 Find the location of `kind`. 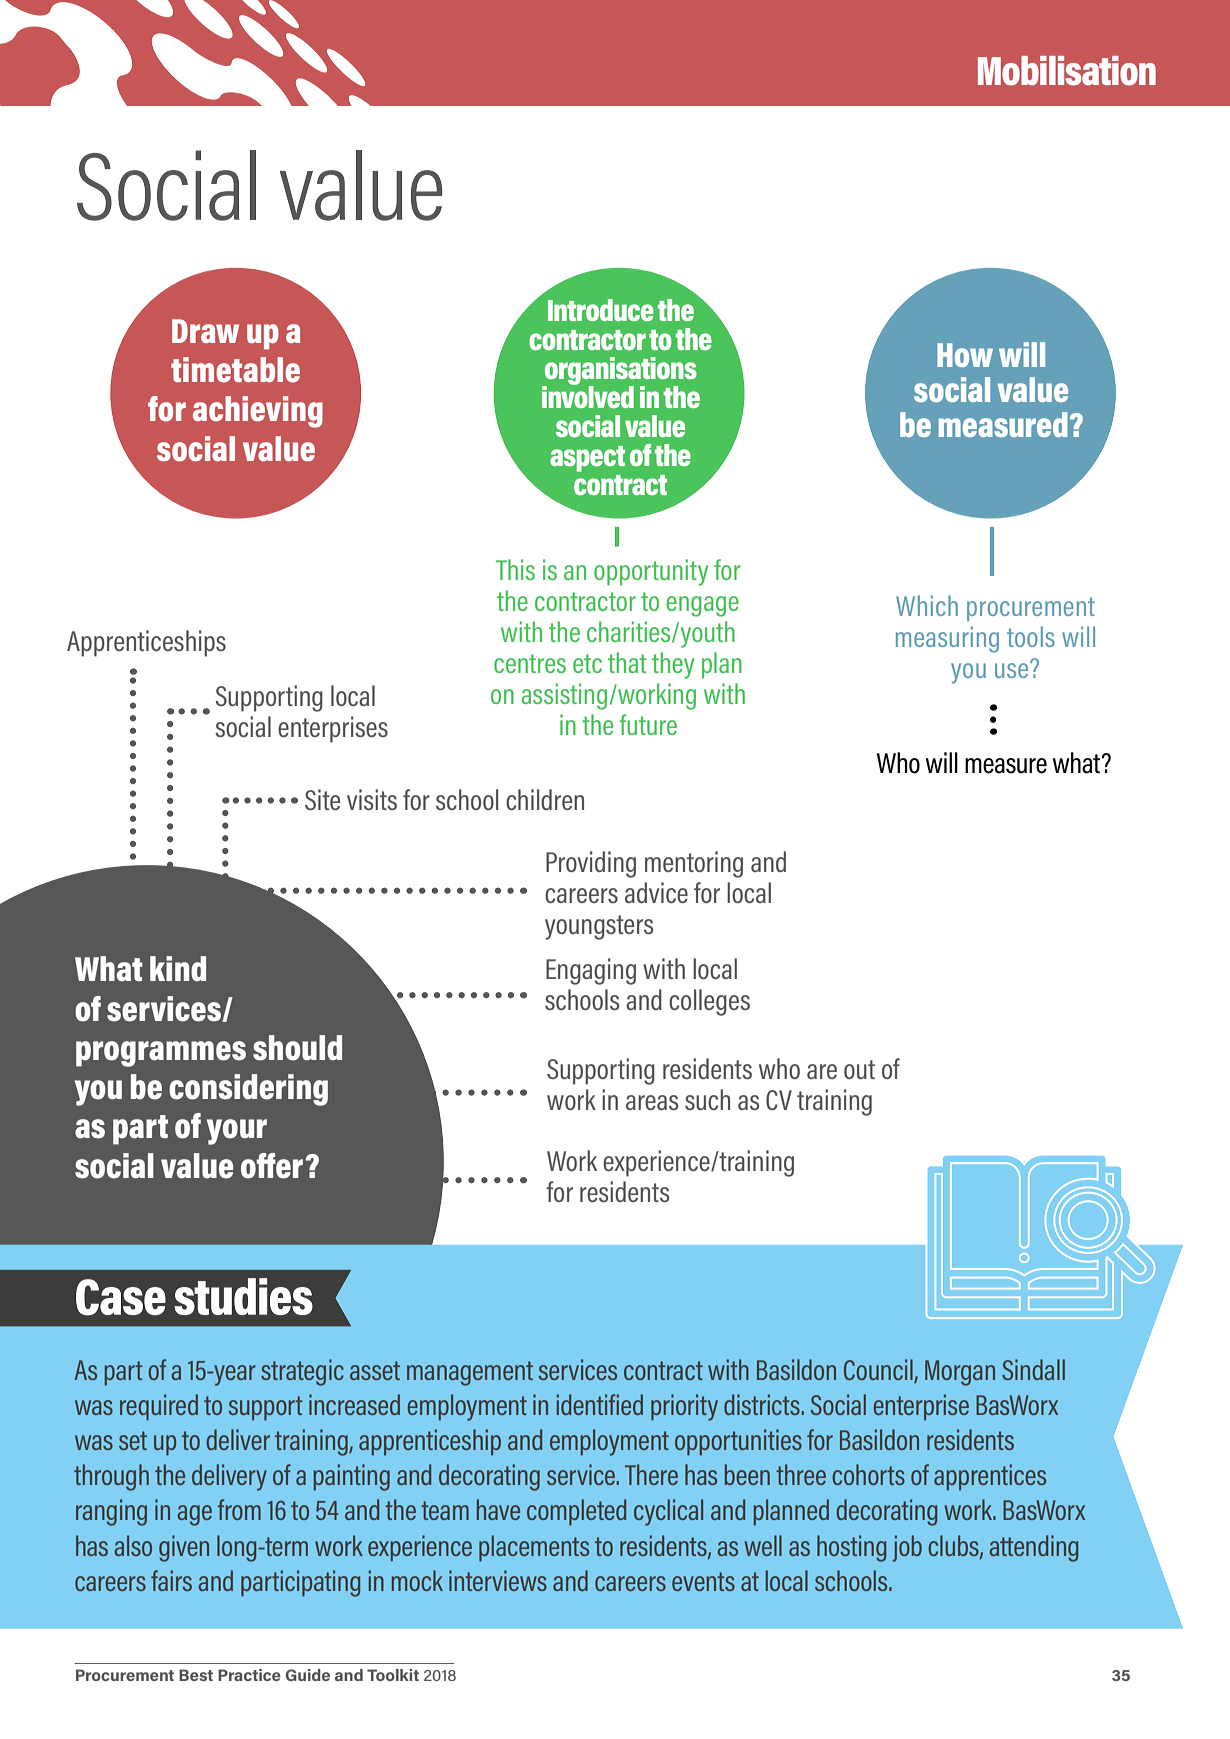

kind is located at coordinates (178, 969).
